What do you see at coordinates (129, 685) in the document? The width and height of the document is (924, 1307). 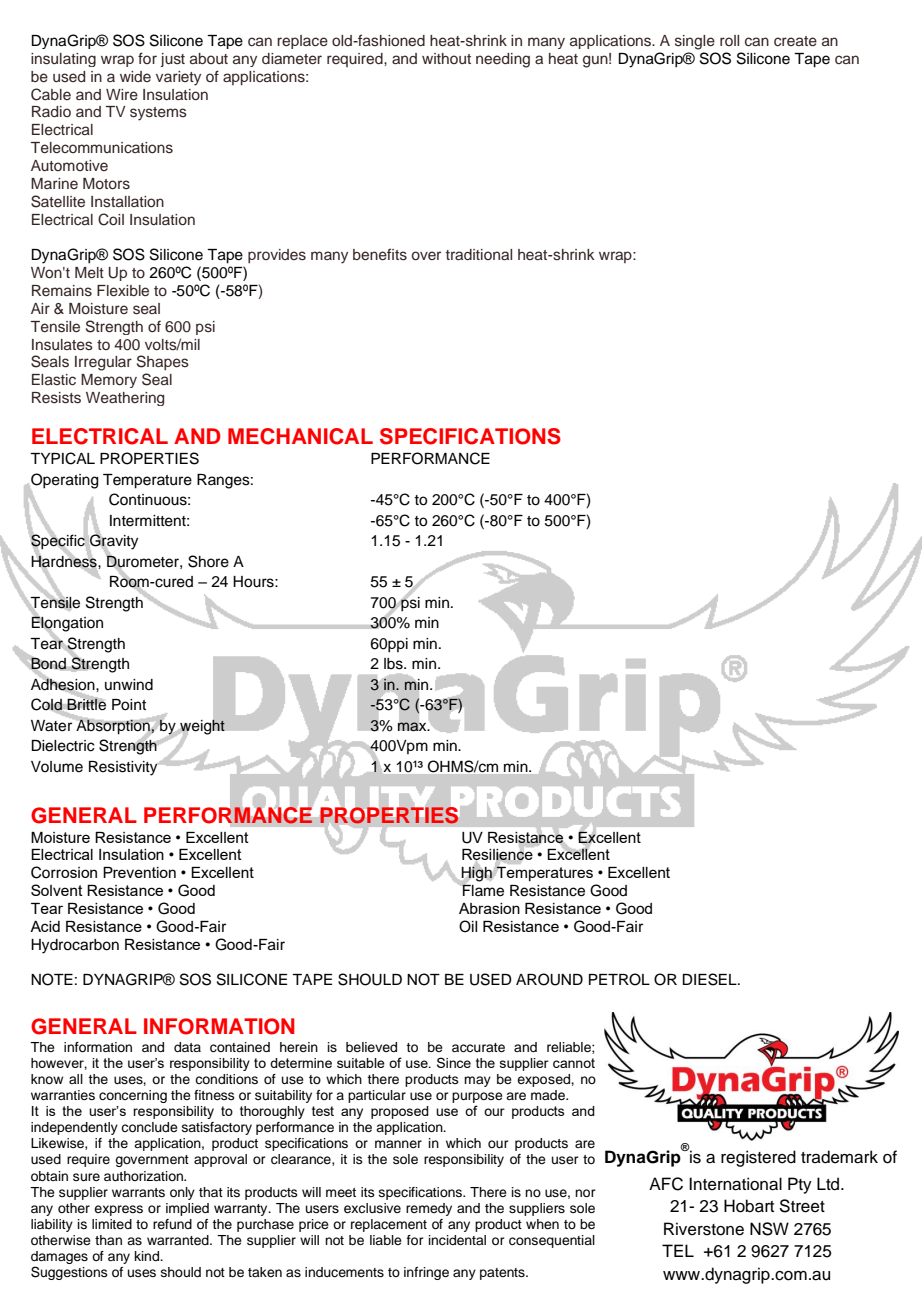 I see `unwind` at bounding box center [129, 685].
